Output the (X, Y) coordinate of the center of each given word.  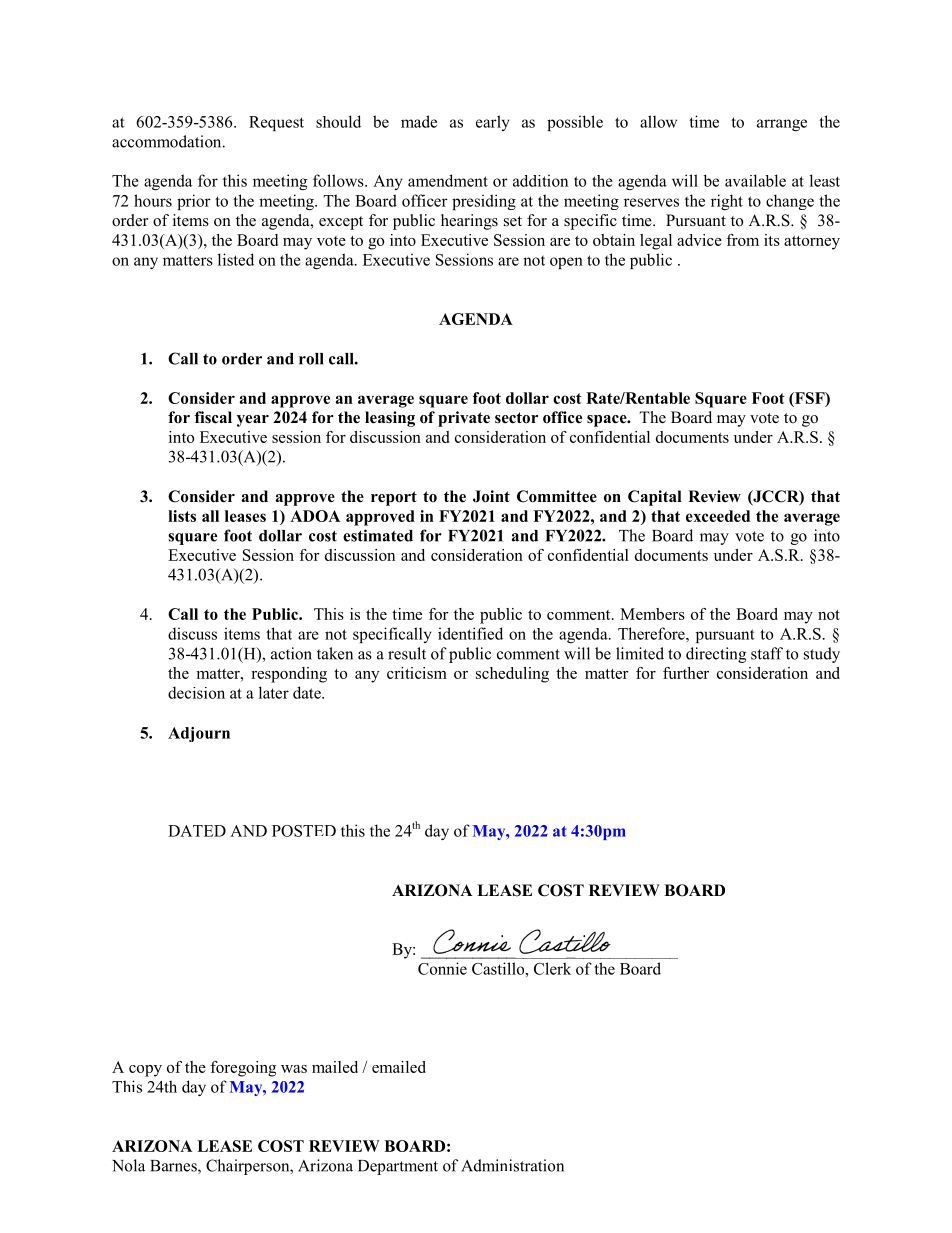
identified (470, 633)
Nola (128, 1165)
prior (194, 202)
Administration (512, 1165)
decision (196, 692)
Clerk (552, 968)
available (755, 180)
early (493, 123)
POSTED (304, 831)
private (464, 419)
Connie (442, 968)
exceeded (718, 516)
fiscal (213, 417)
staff (767, 653)
